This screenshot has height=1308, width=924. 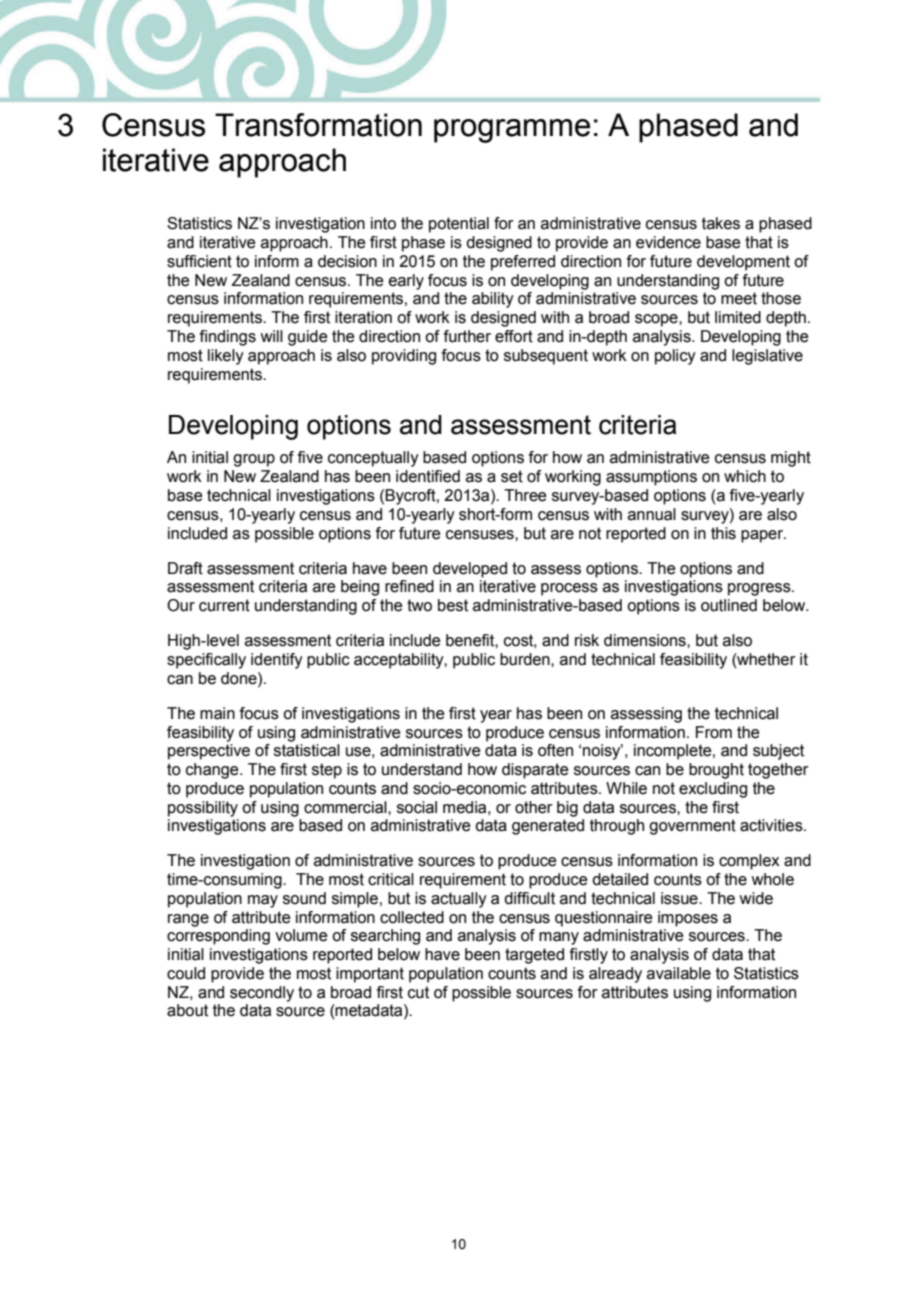 I want to click on targeted, so click(x=534, y=956).
